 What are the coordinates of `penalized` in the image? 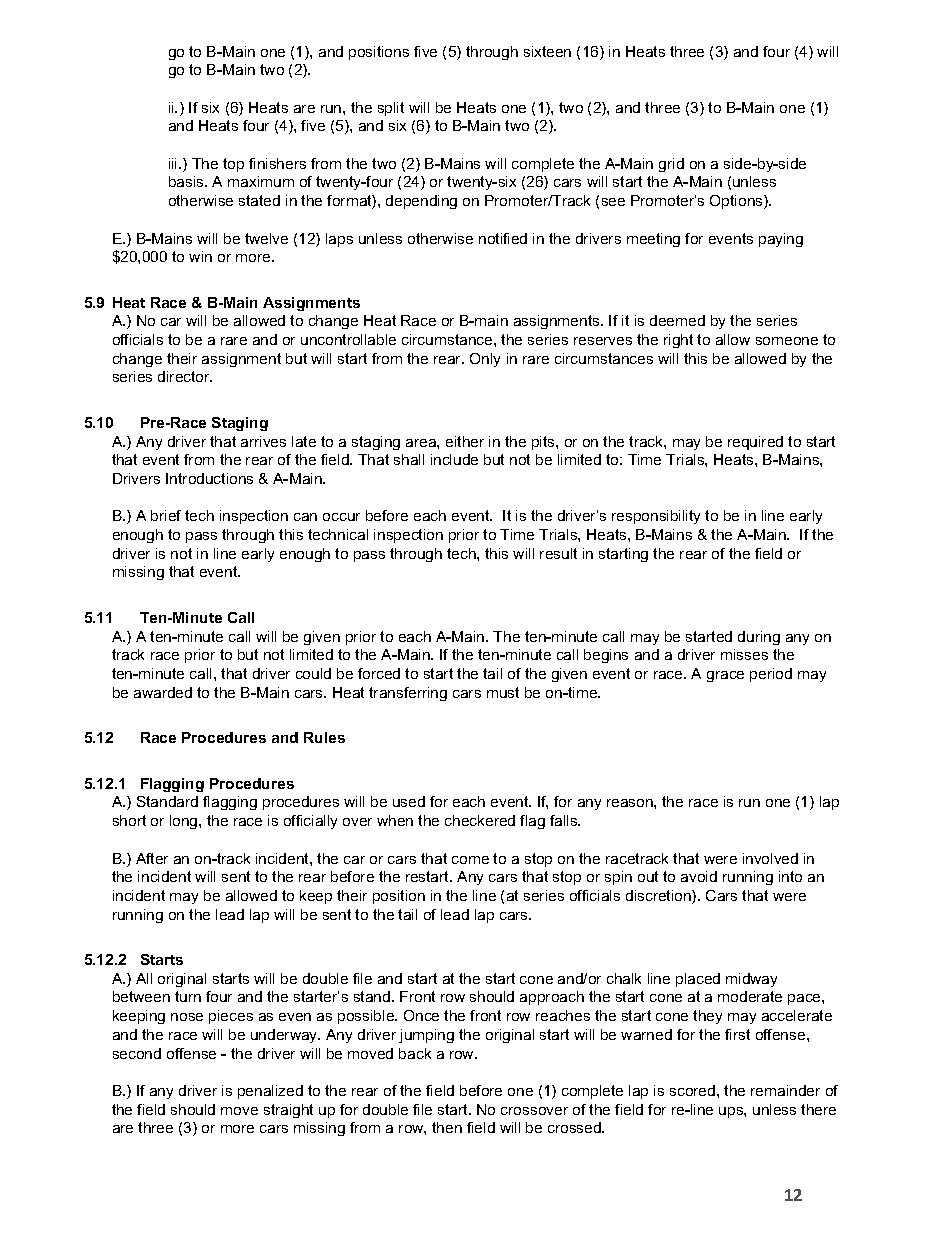 It's located at (270, 1092).
